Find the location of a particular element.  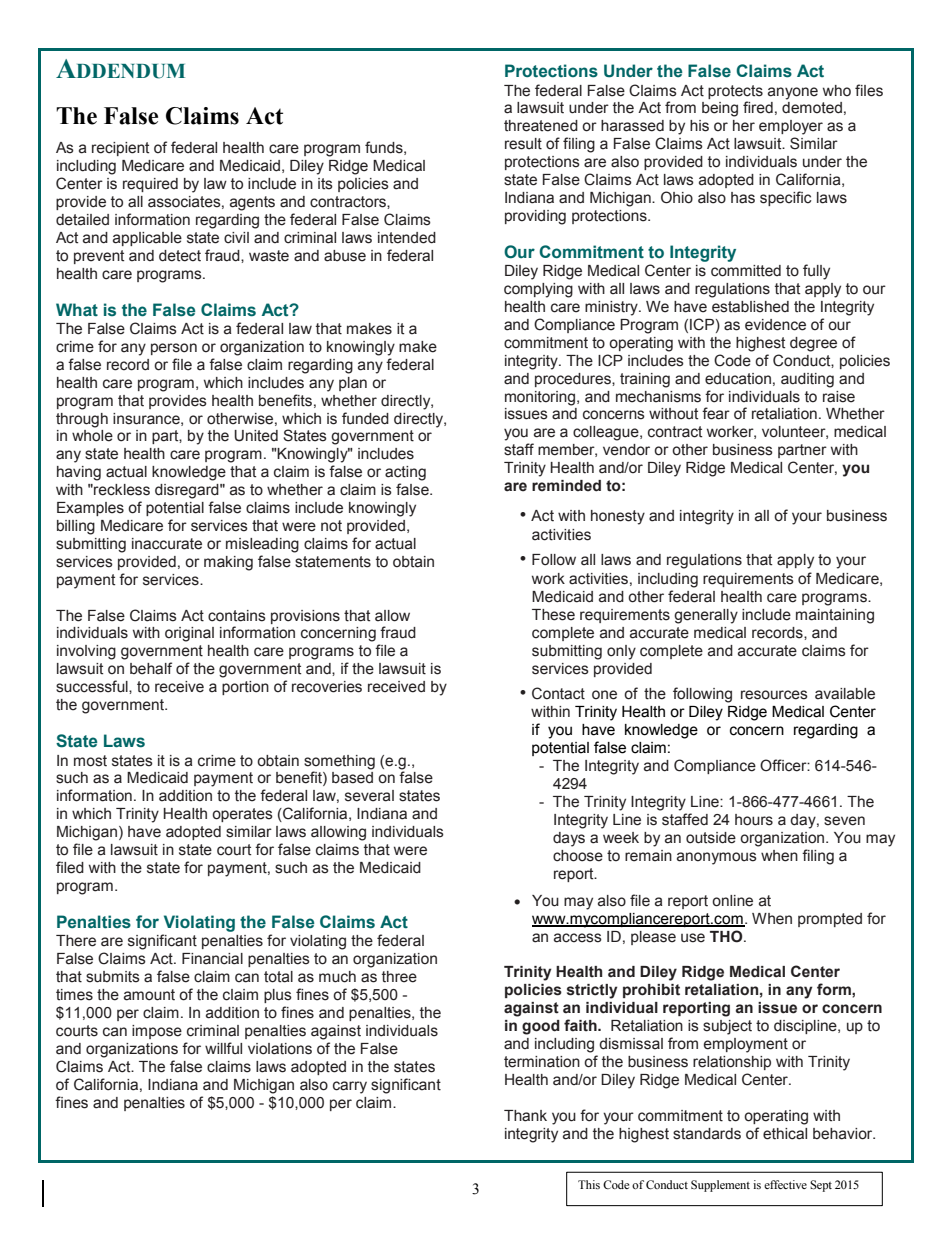

These is located at coordinates (553, 615).
